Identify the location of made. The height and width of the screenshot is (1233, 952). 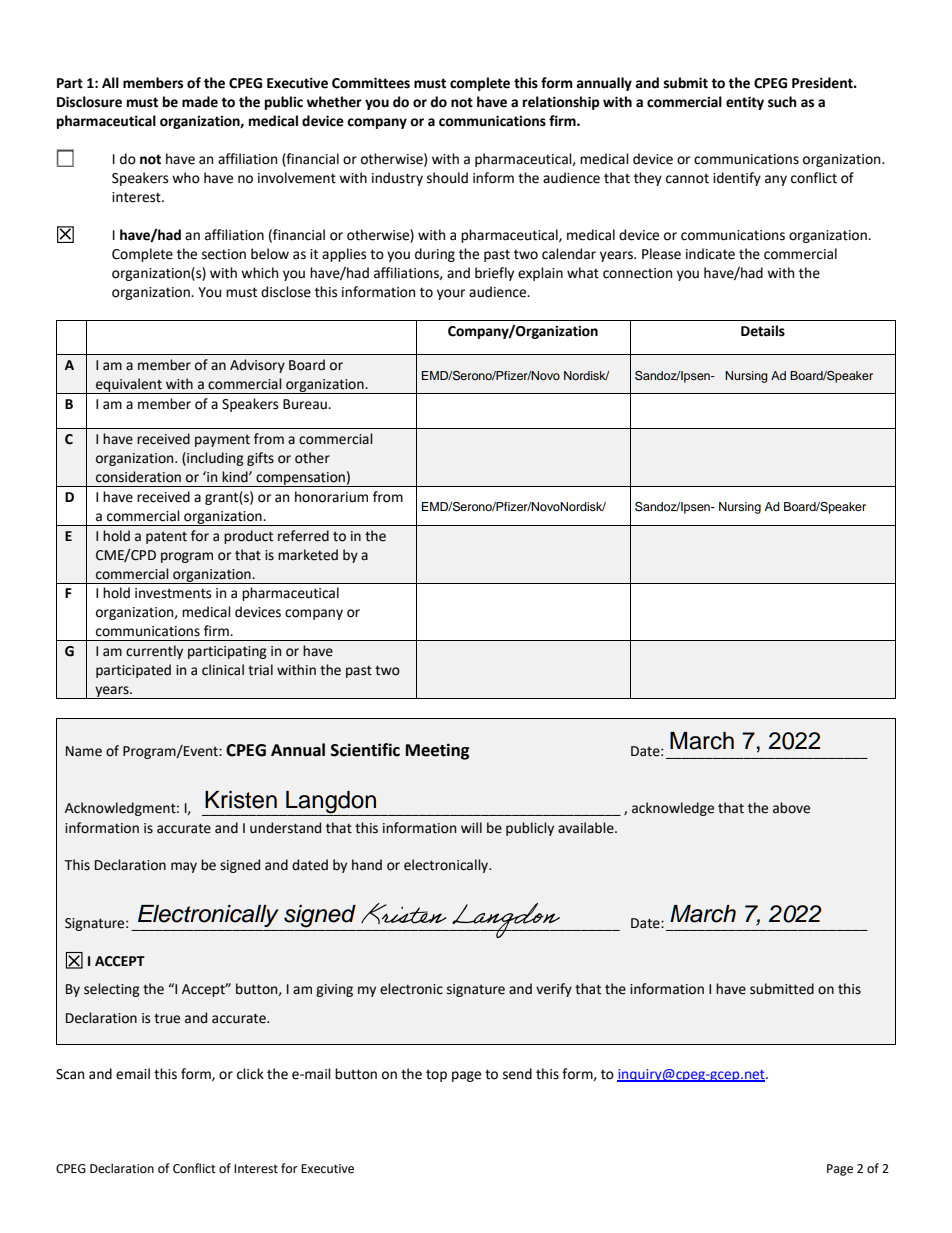
(200, 102).
